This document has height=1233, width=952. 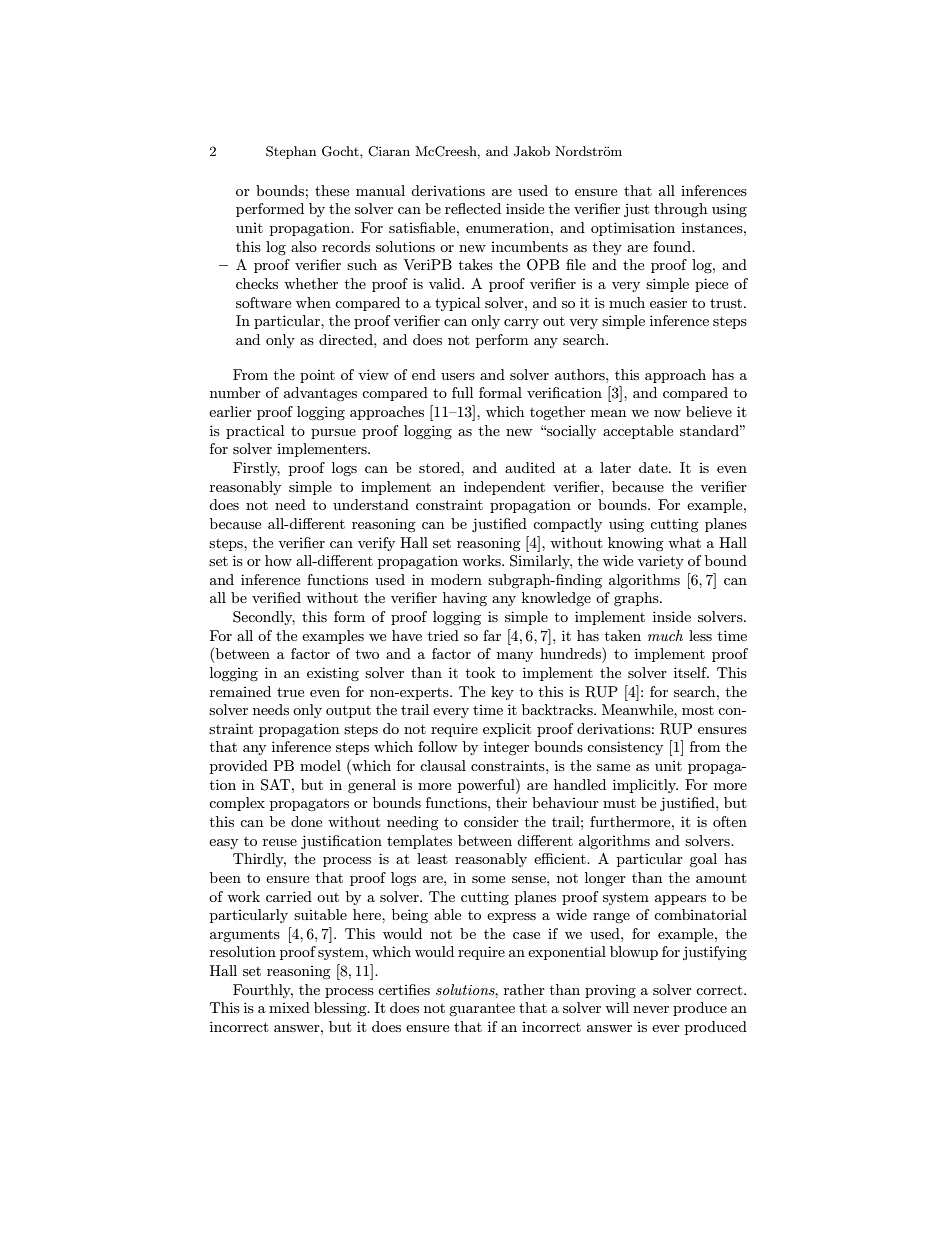 I want to click on verified, so click(x=276, y=597).
